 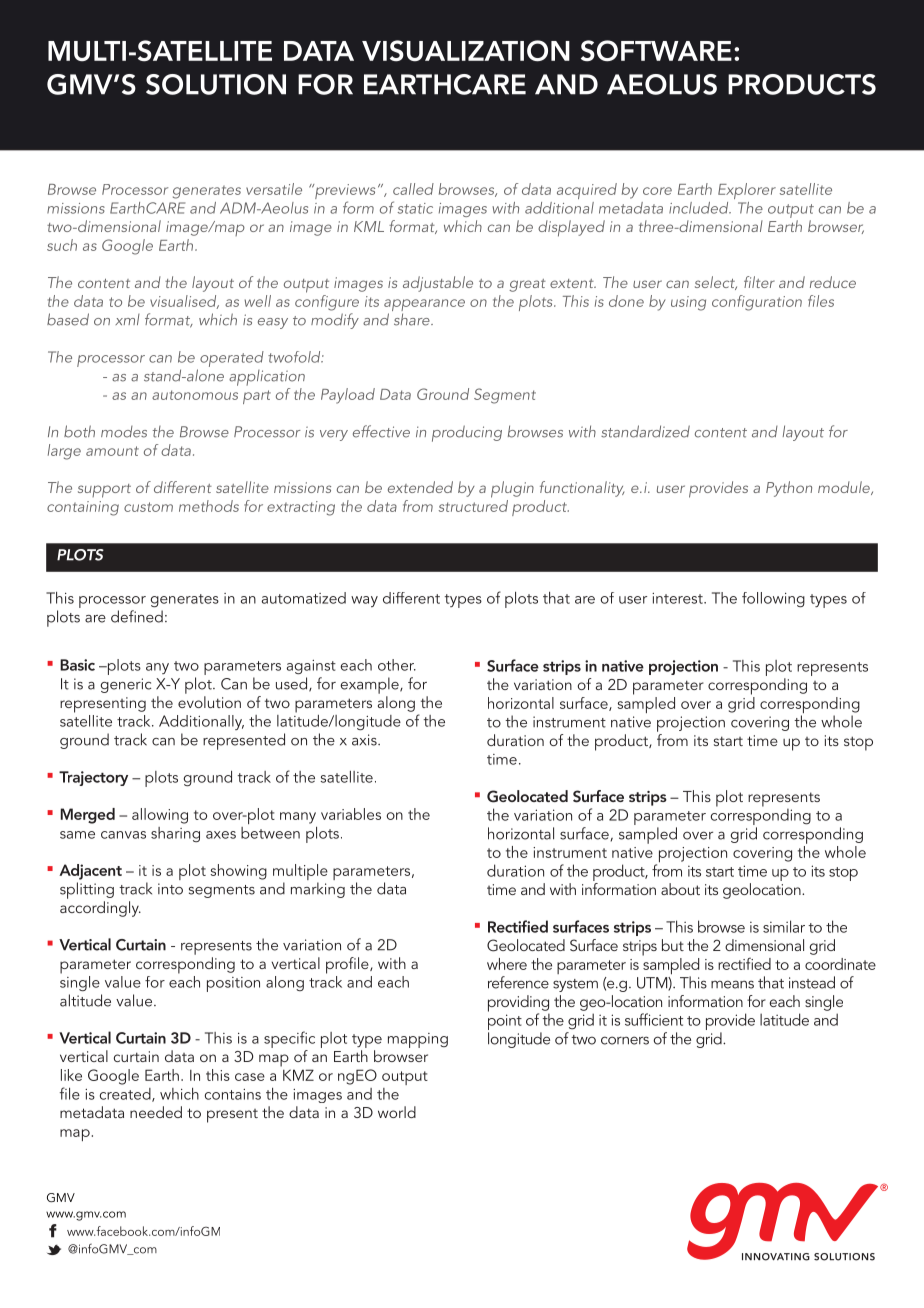 I want to click on SOFTWARE, so click(x=656, y=51).
